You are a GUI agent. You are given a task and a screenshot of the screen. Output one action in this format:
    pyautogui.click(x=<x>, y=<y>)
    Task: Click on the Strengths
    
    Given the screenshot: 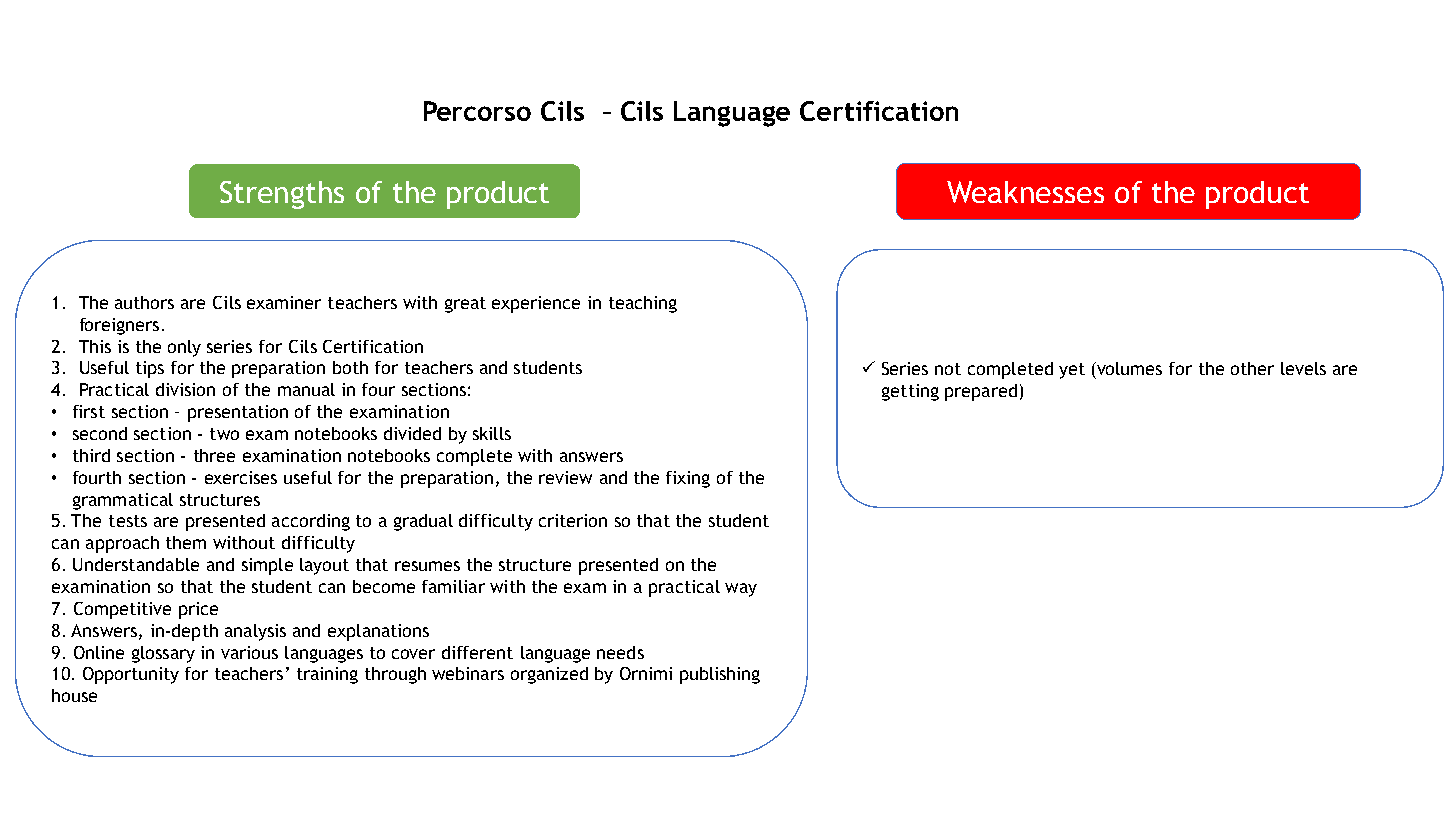 What is the action you would take?
    pyautogui.click(x=282, y=195)
